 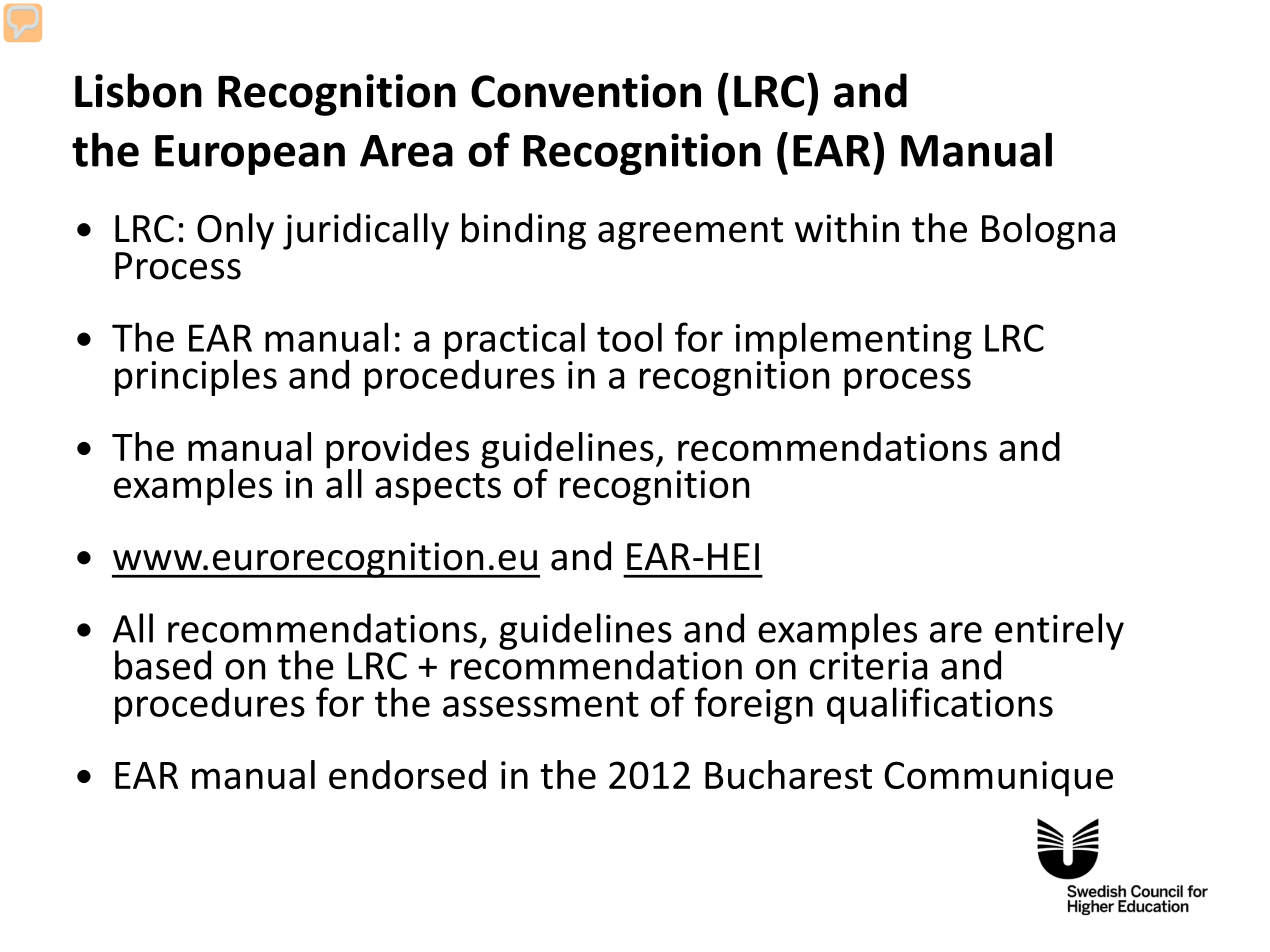 What do you see at coordinates (998, 779) in the document?
I see `Communique` at bounding box center [998, 779].
